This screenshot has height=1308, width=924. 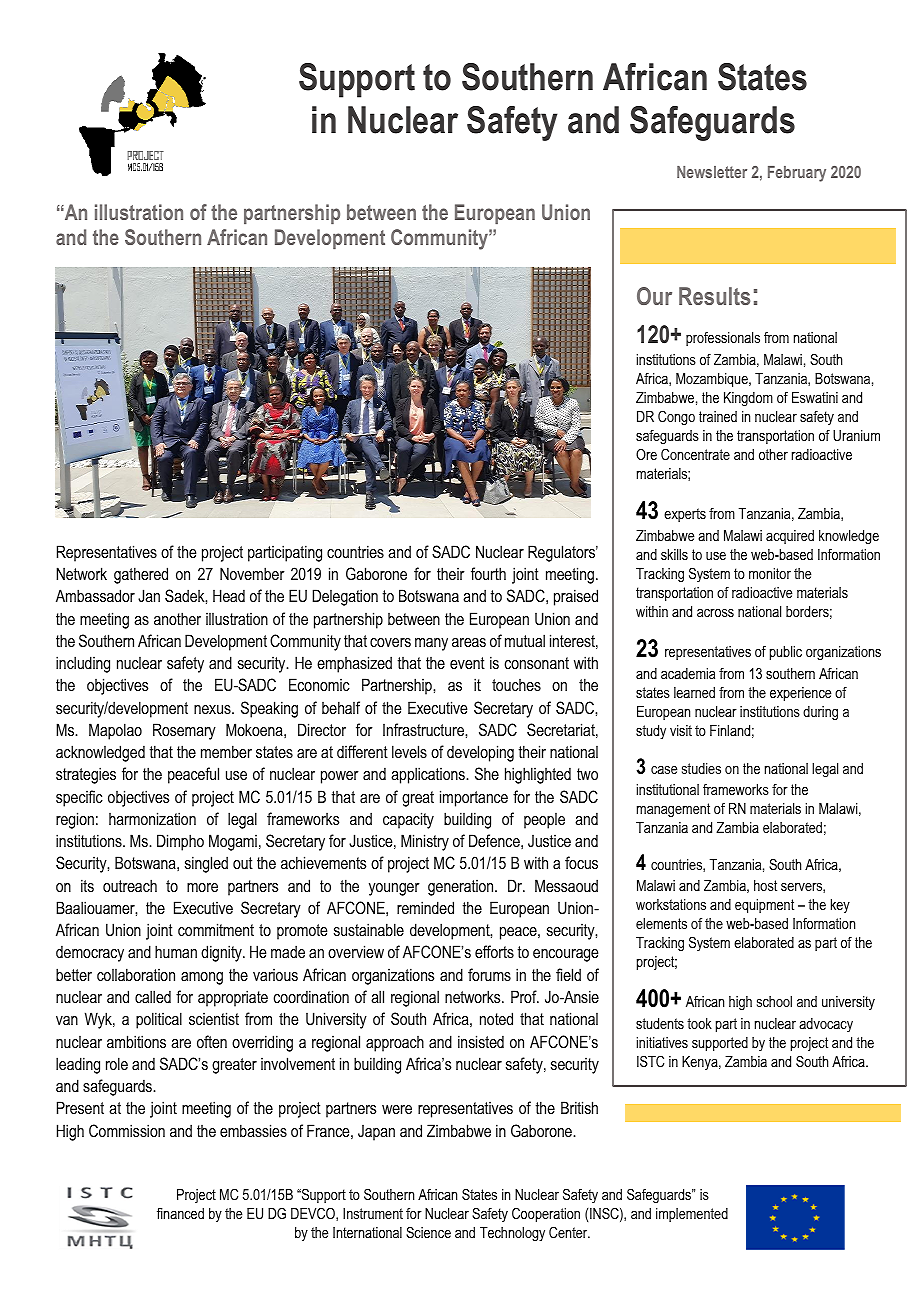 What do you see at coordinates (563, 553) in the screenshot?
I see `Regulators` at bounding box center [563, 553].
